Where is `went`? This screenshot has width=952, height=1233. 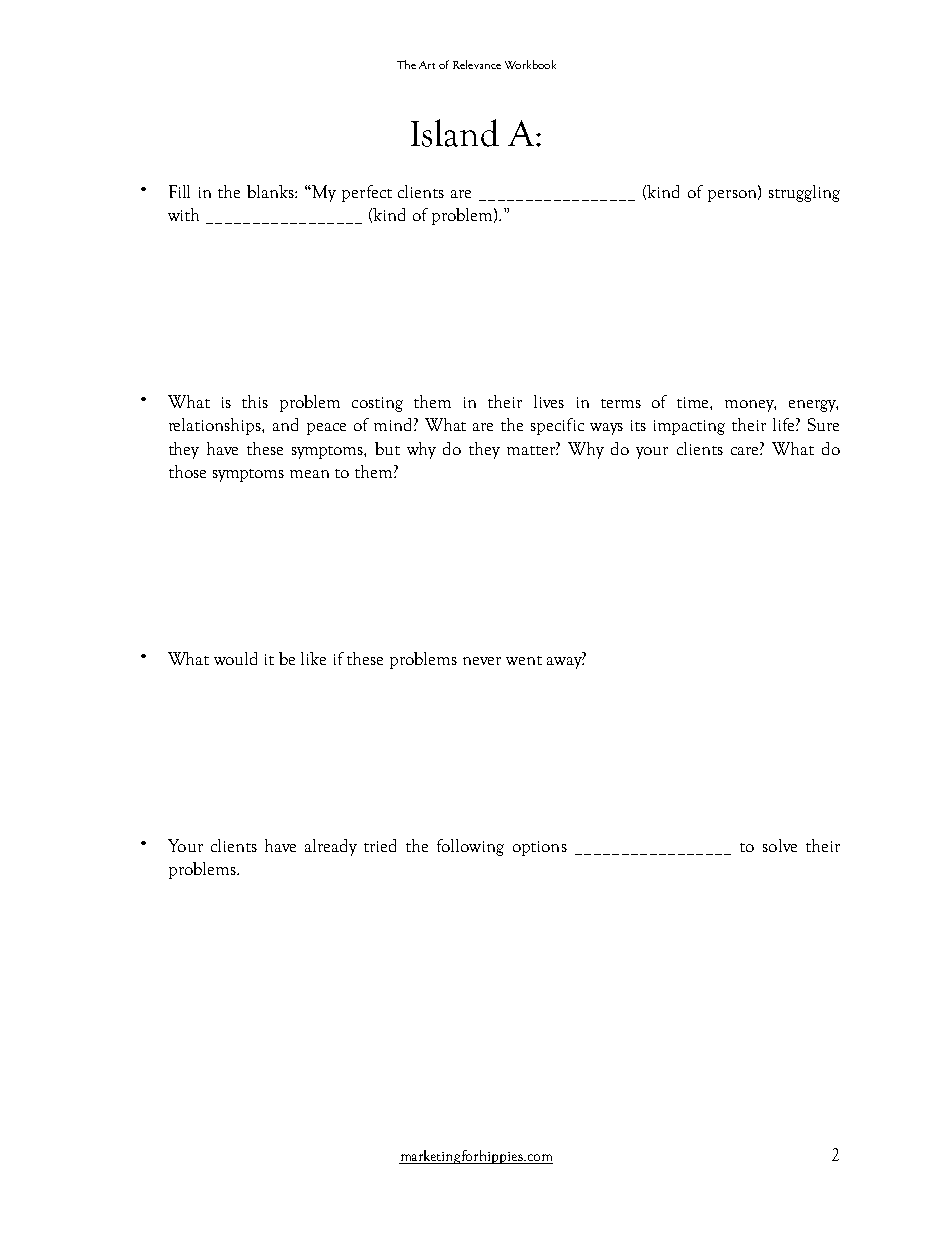 went is located at coordinates (524, 660).
